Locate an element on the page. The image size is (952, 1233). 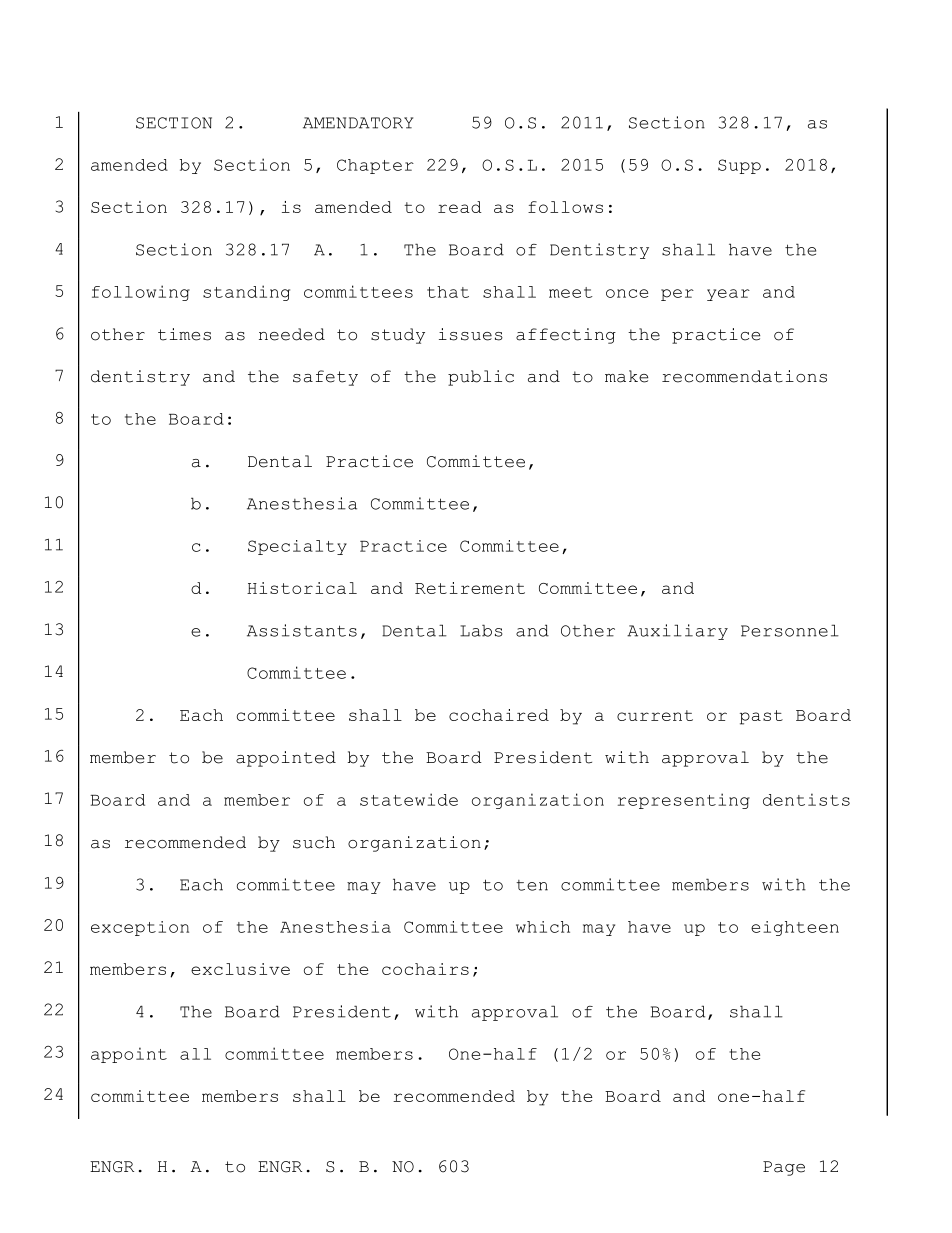
Supp is located at coordinates (739, 166).
